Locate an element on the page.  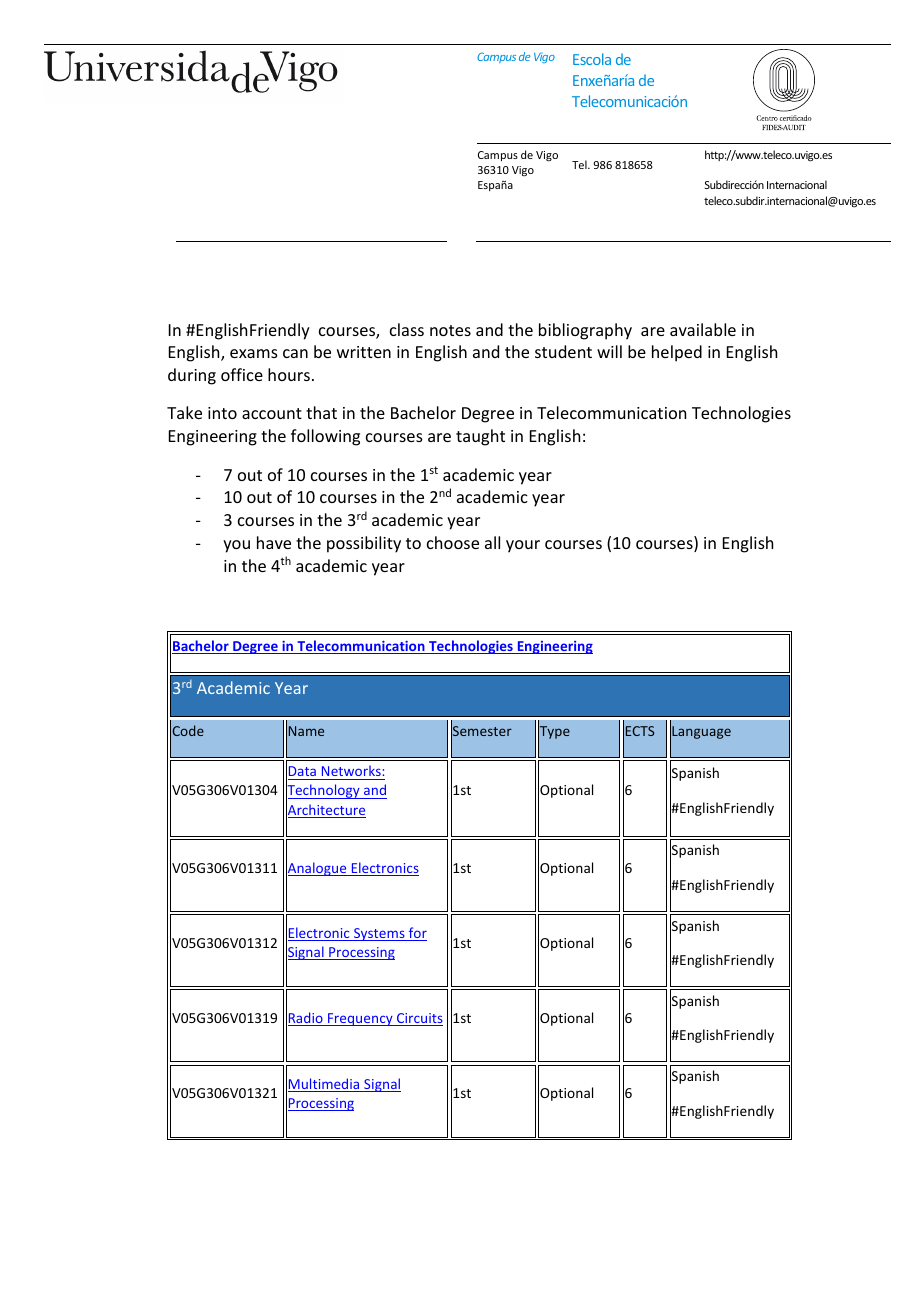
Frequency is located at coordinates (360, 1019).
